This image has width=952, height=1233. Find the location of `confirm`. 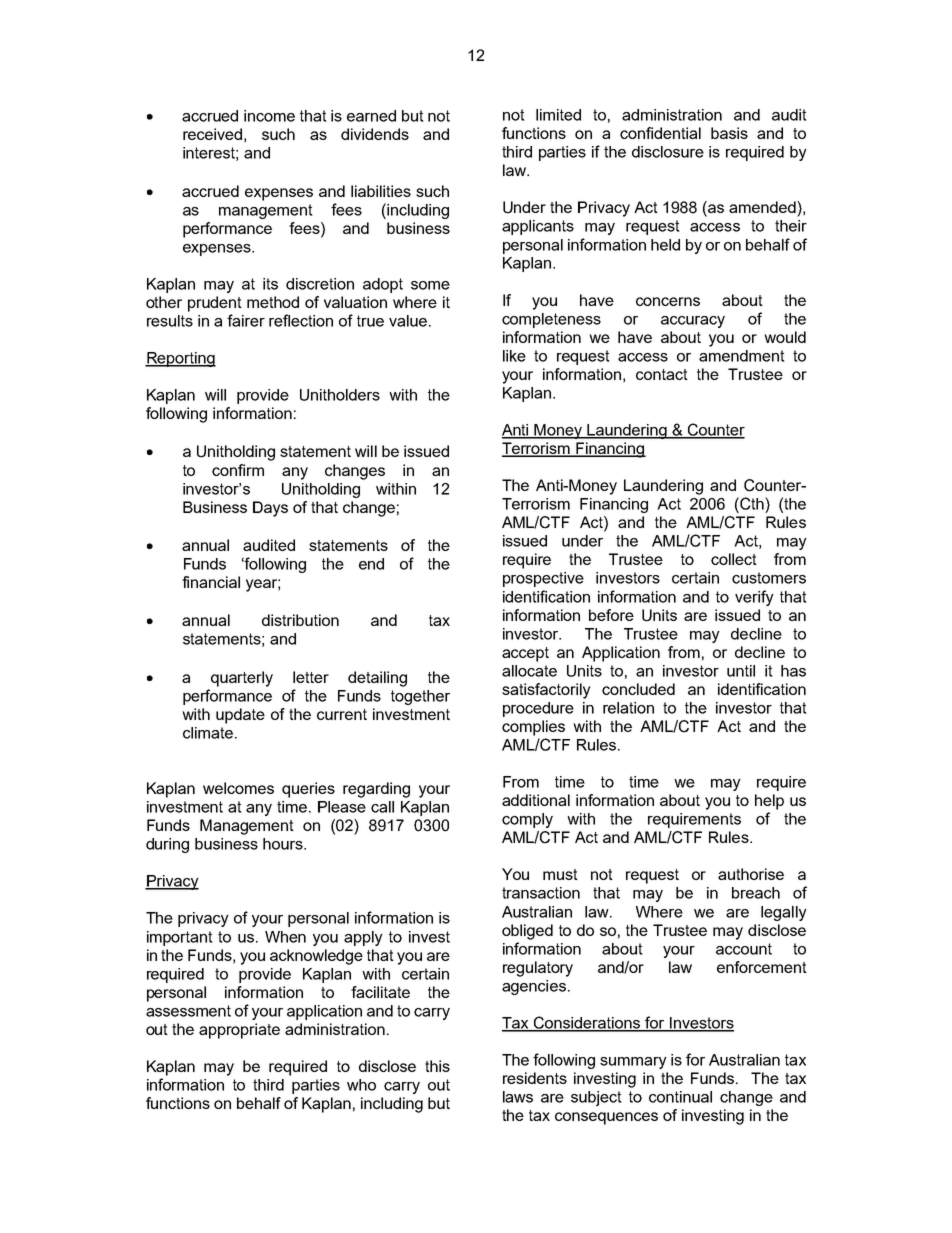

confirm is located at coordinates (238, 470).
